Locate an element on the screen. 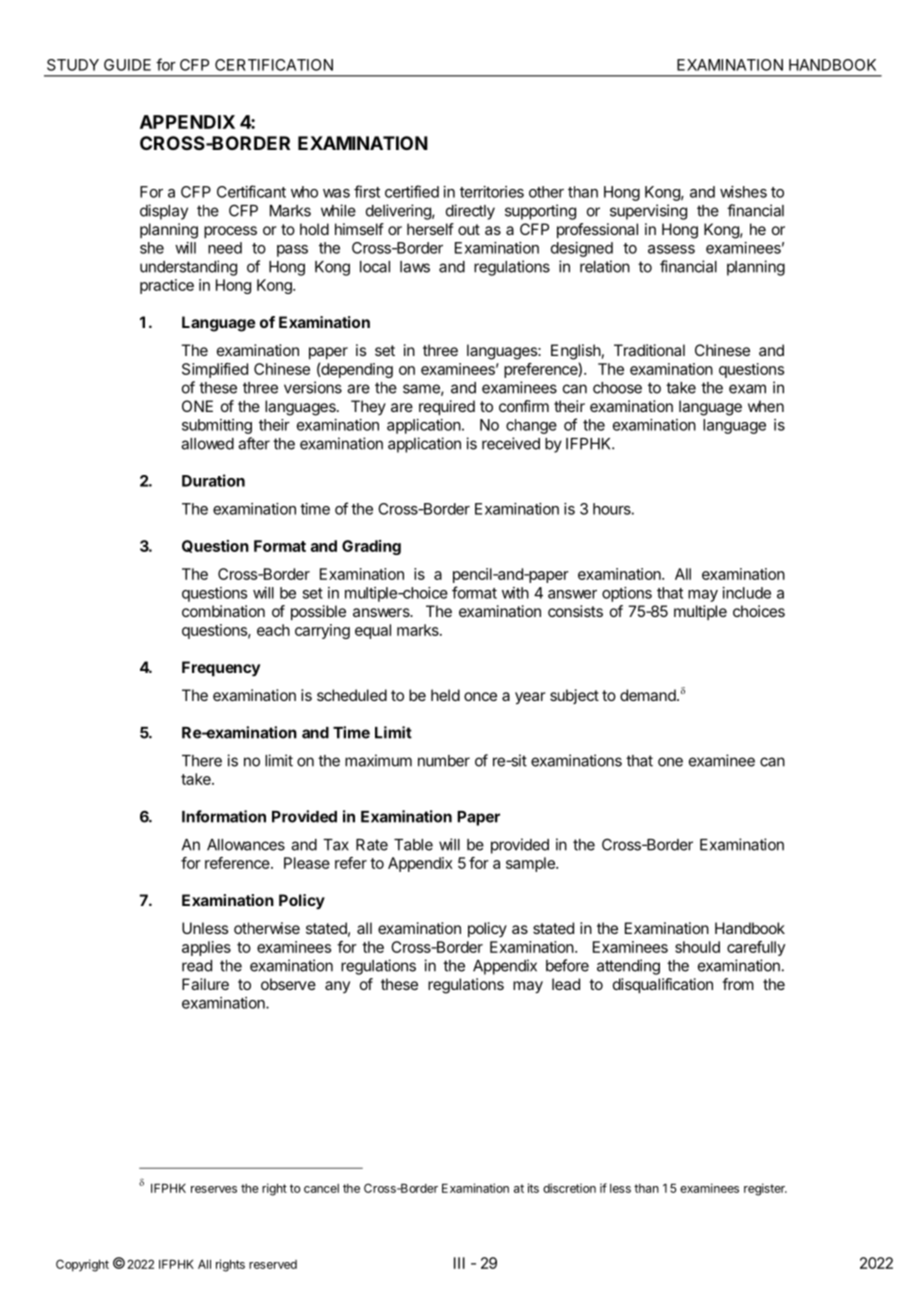 Image resolution: width=924 pixels, height=1308 pixels. III is located at coordinates (459, 1263).
